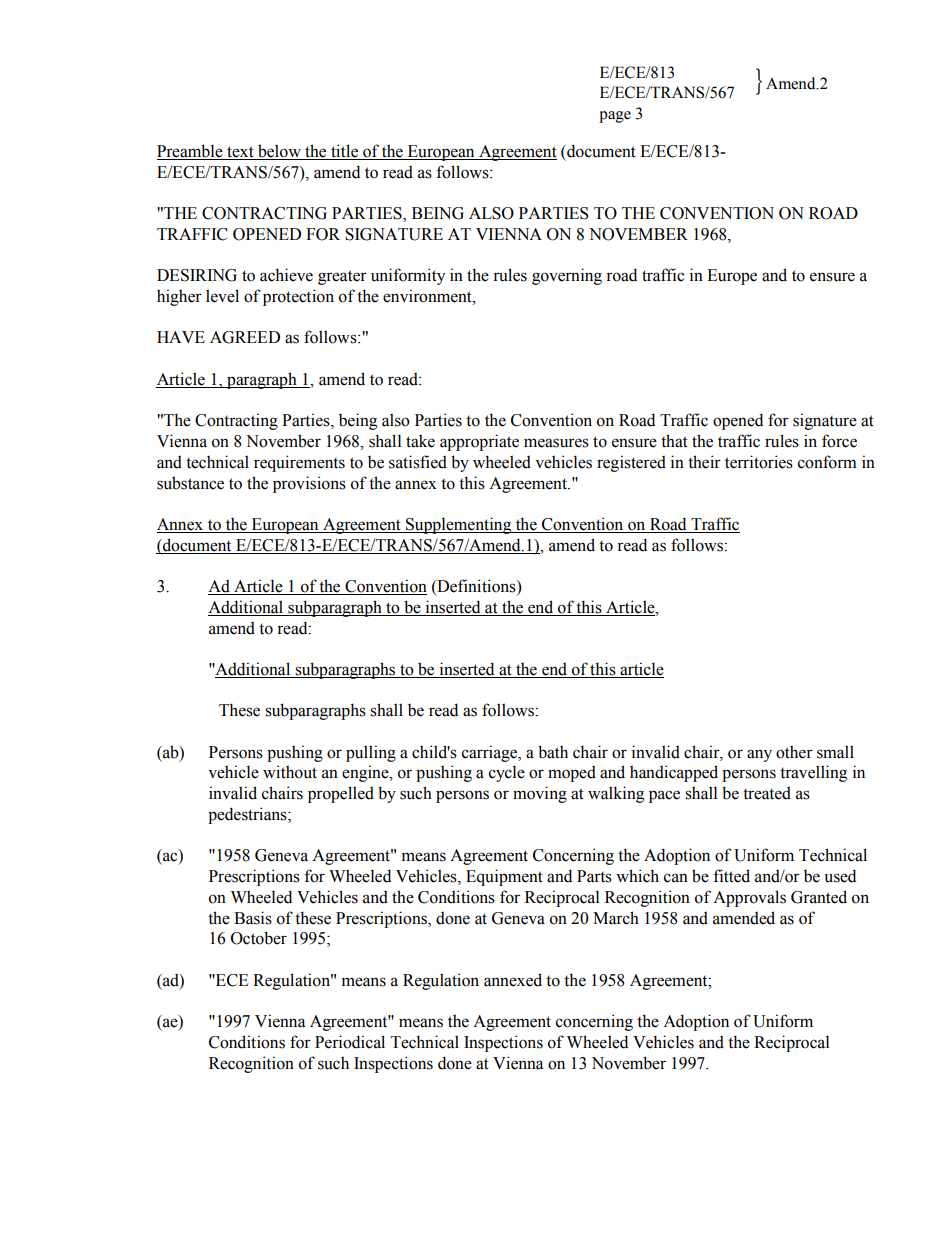 The width and height of the screenshot is (952, 1233). What do you see at coordinates (567, 276) in the screenshot?
I see `governing` at bounding box center [567, 276].
